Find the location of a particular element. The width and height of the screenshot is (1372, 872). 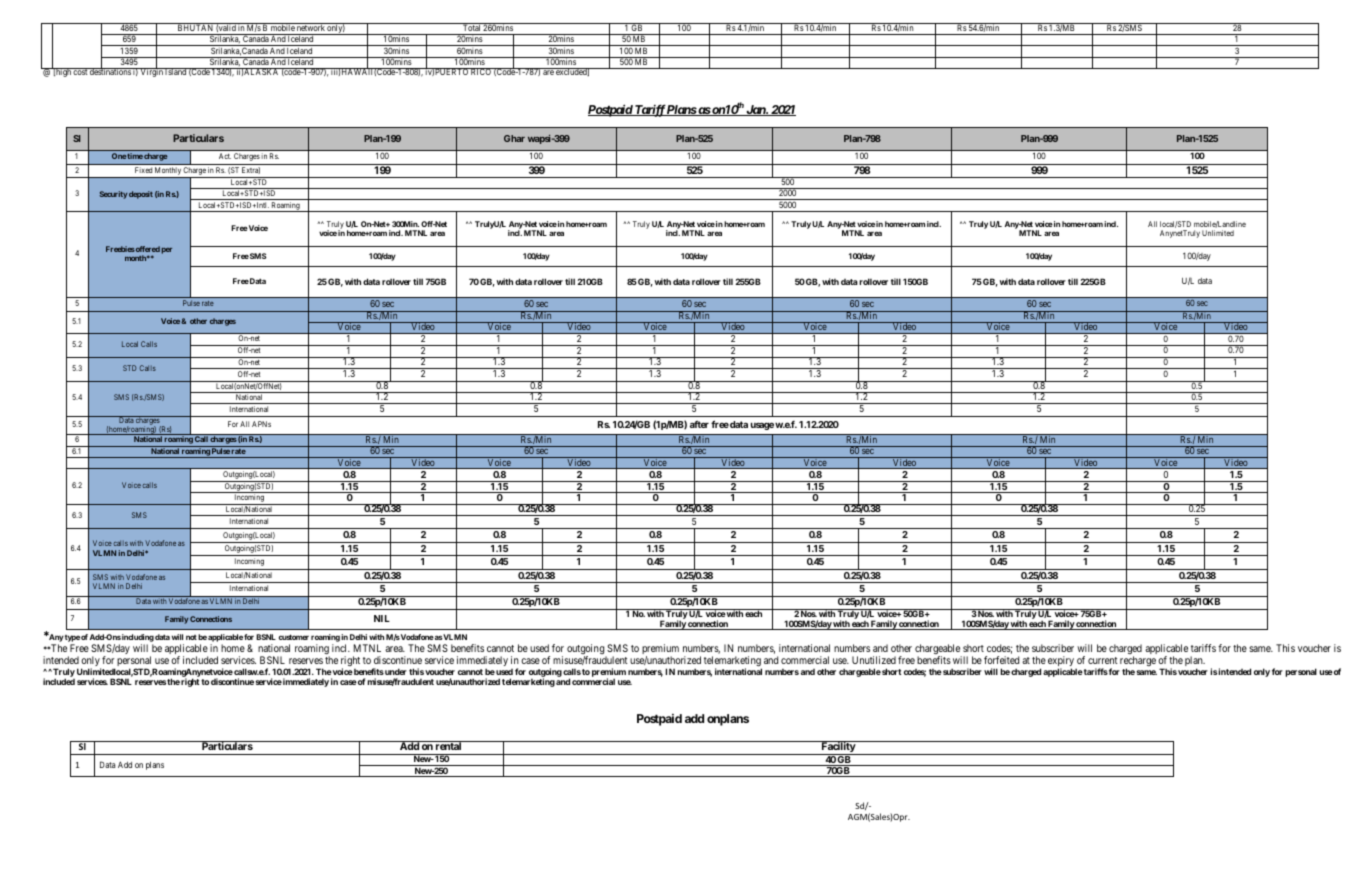

Island is located at coordinates (176, 71).
